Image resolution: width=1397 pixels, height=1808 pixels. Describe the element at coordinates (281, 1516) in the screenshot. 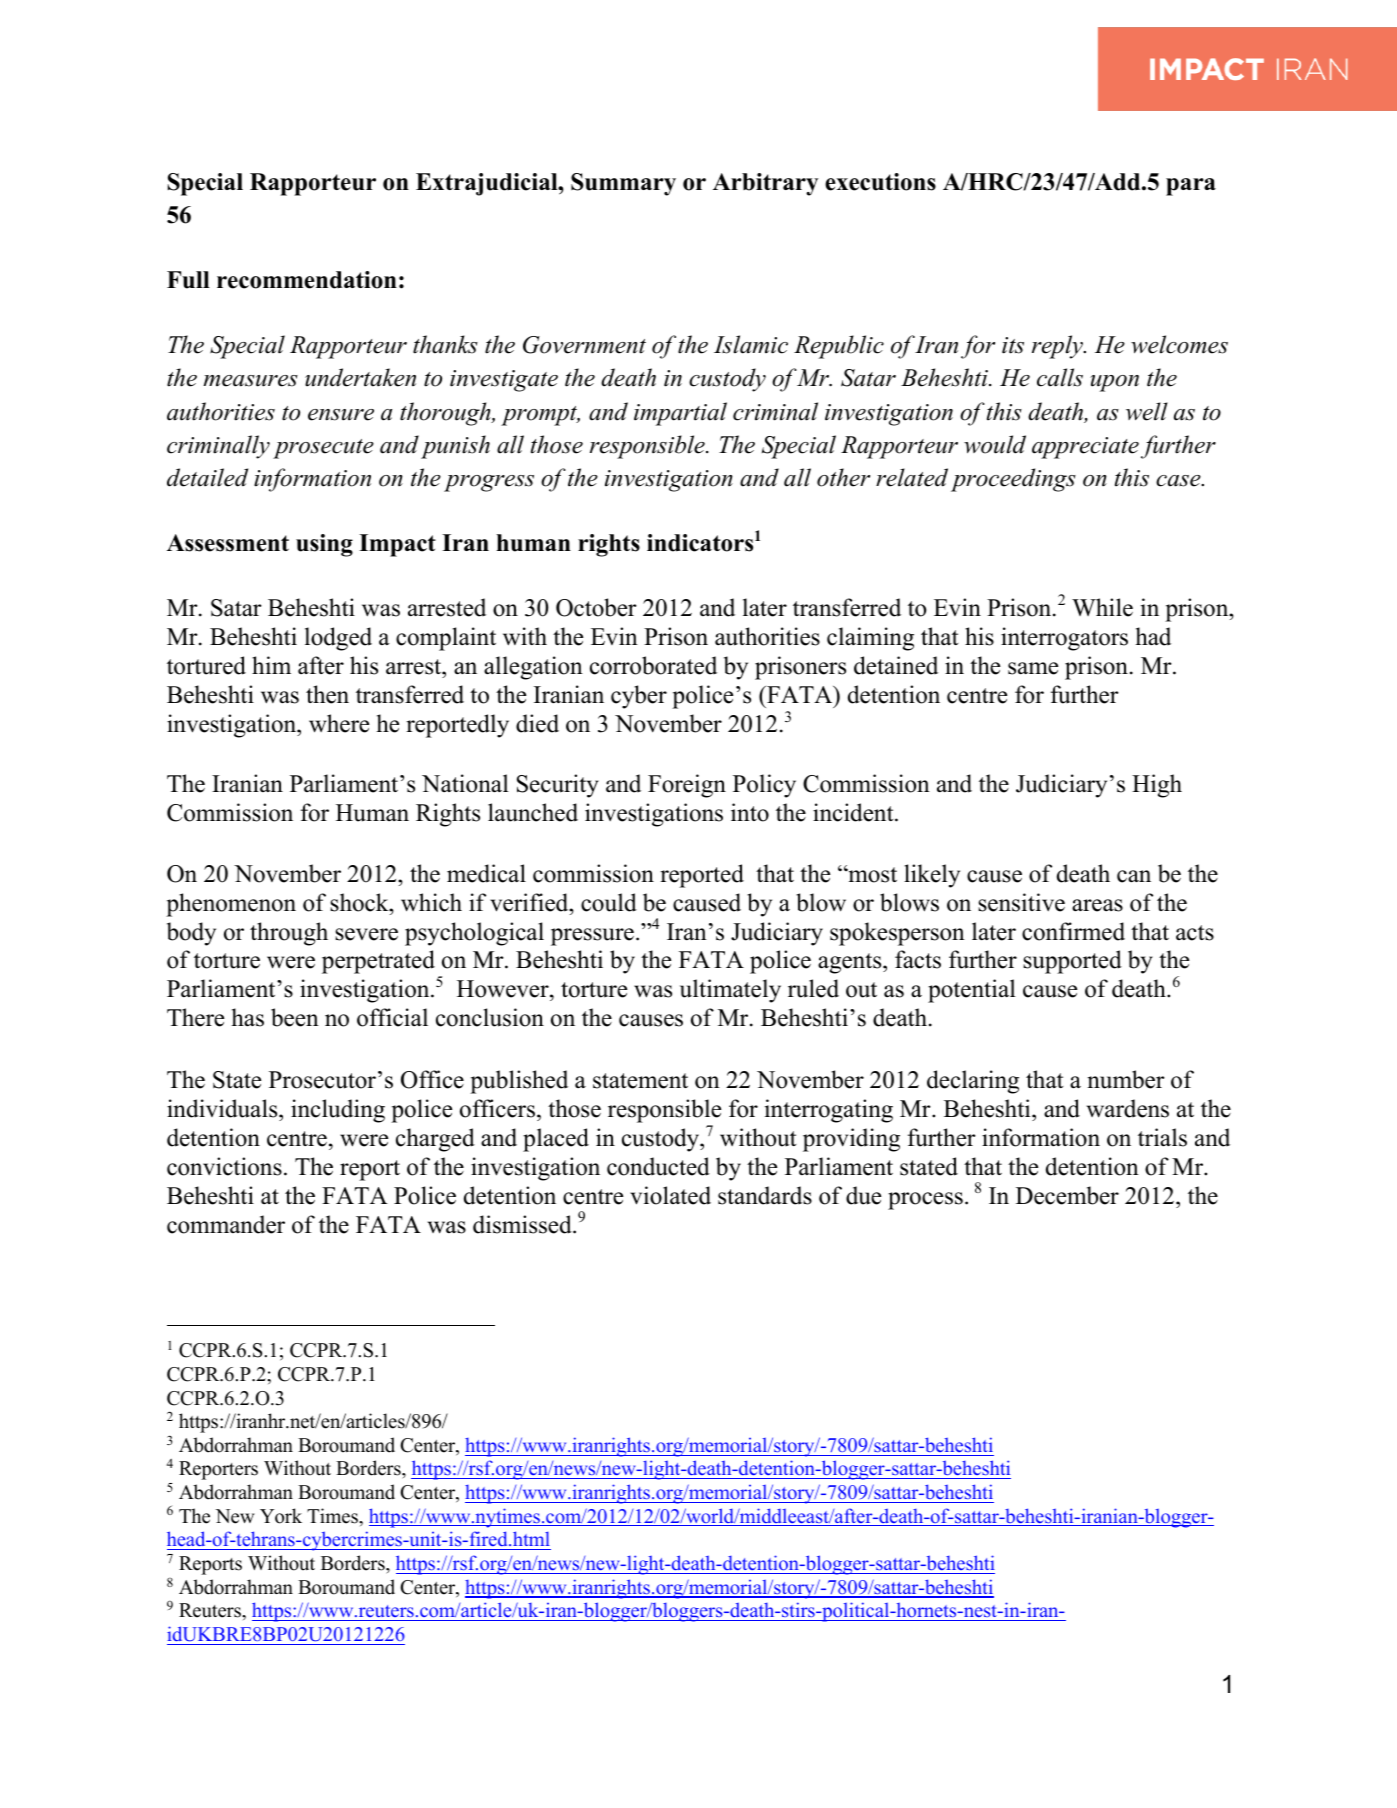

I see `York` at that location.
